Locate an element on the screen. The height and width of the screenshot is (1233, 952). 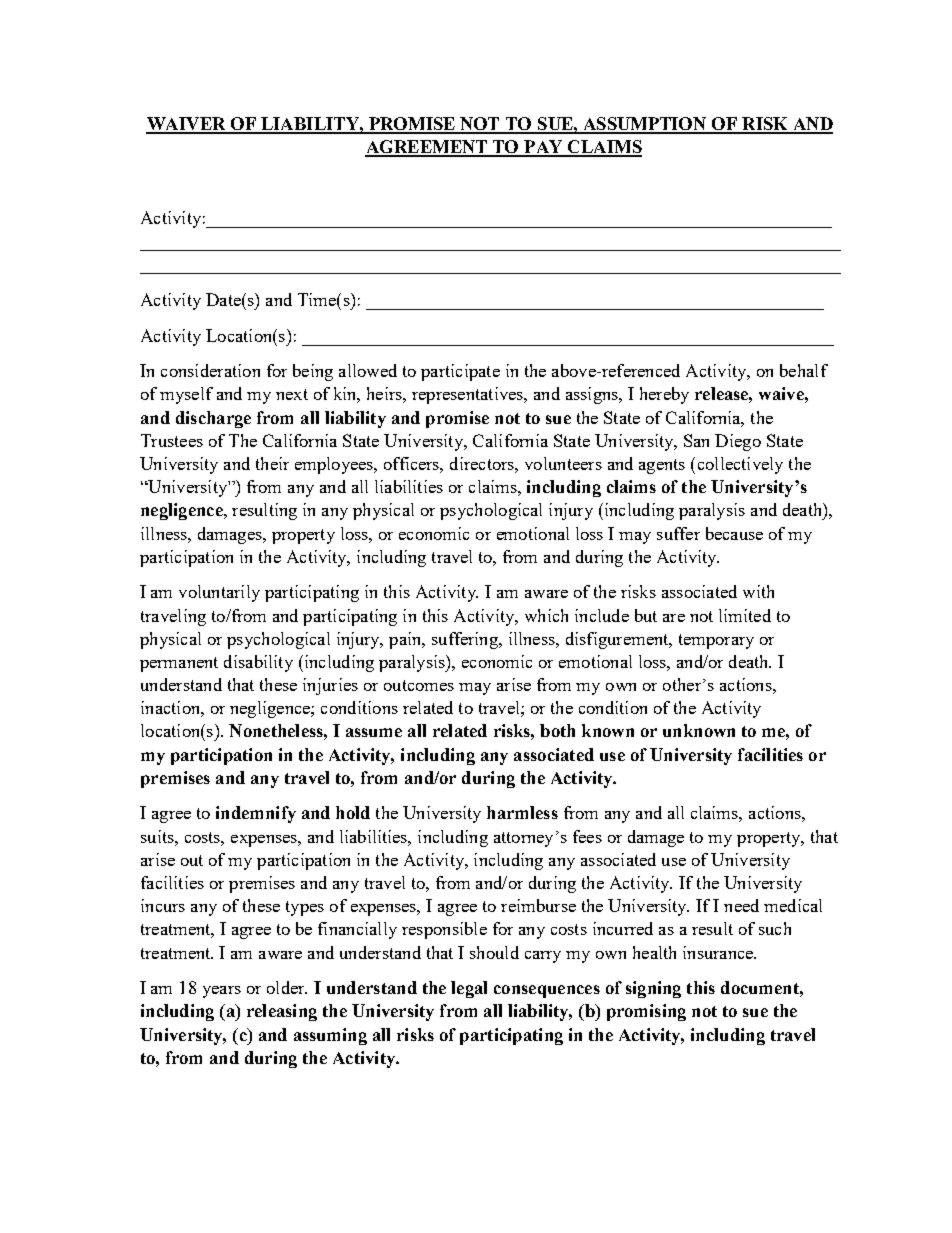
outcomes is located at coordinates (419, 685).
